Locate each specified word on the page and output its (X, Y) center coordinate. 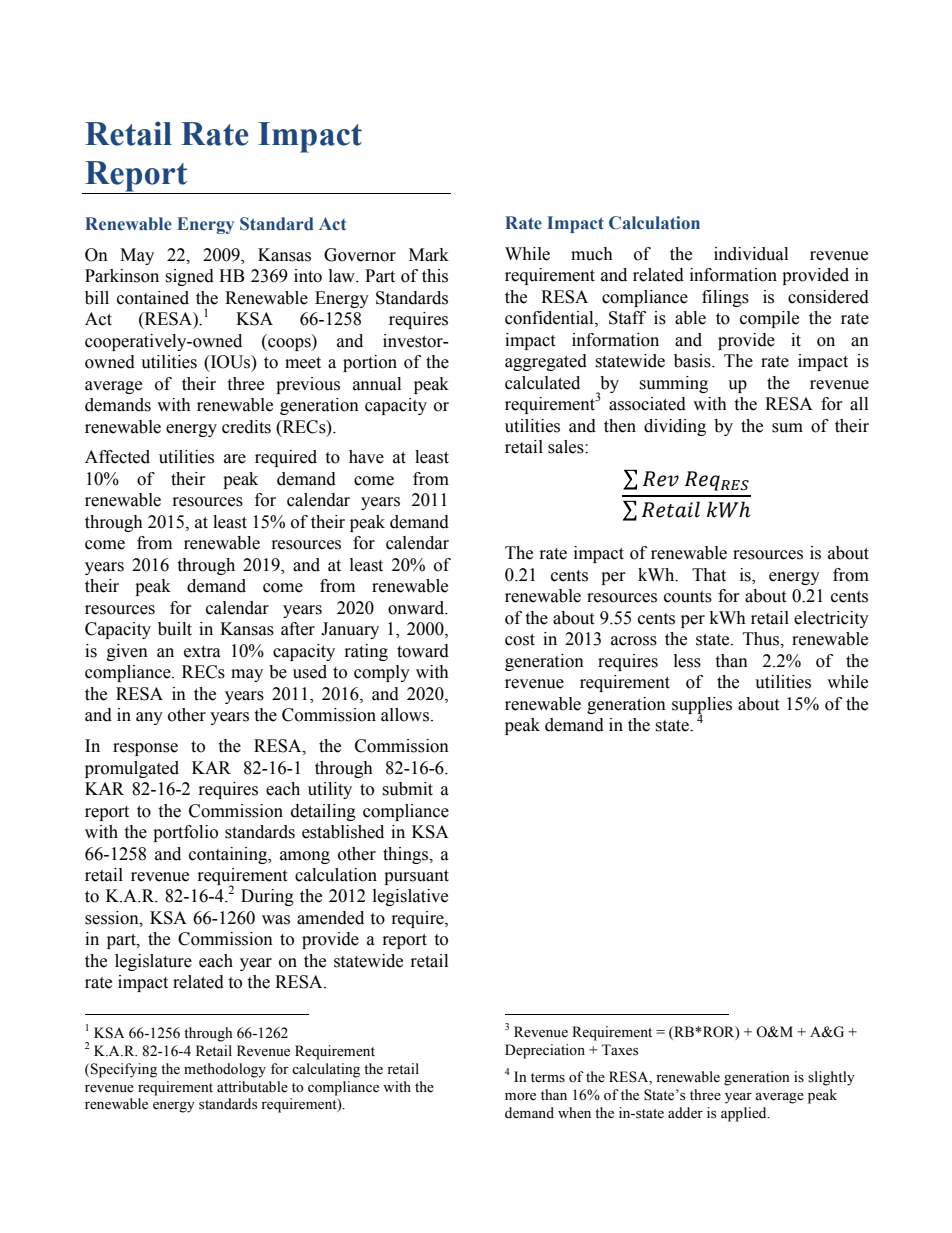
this (435, 276)
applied (745, 1114)
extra (202, 652)
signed (189, 277)
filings (725, 298)
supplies (702, 706)
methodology (225, 1070)
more (520, 1097)
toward (423, 651)
